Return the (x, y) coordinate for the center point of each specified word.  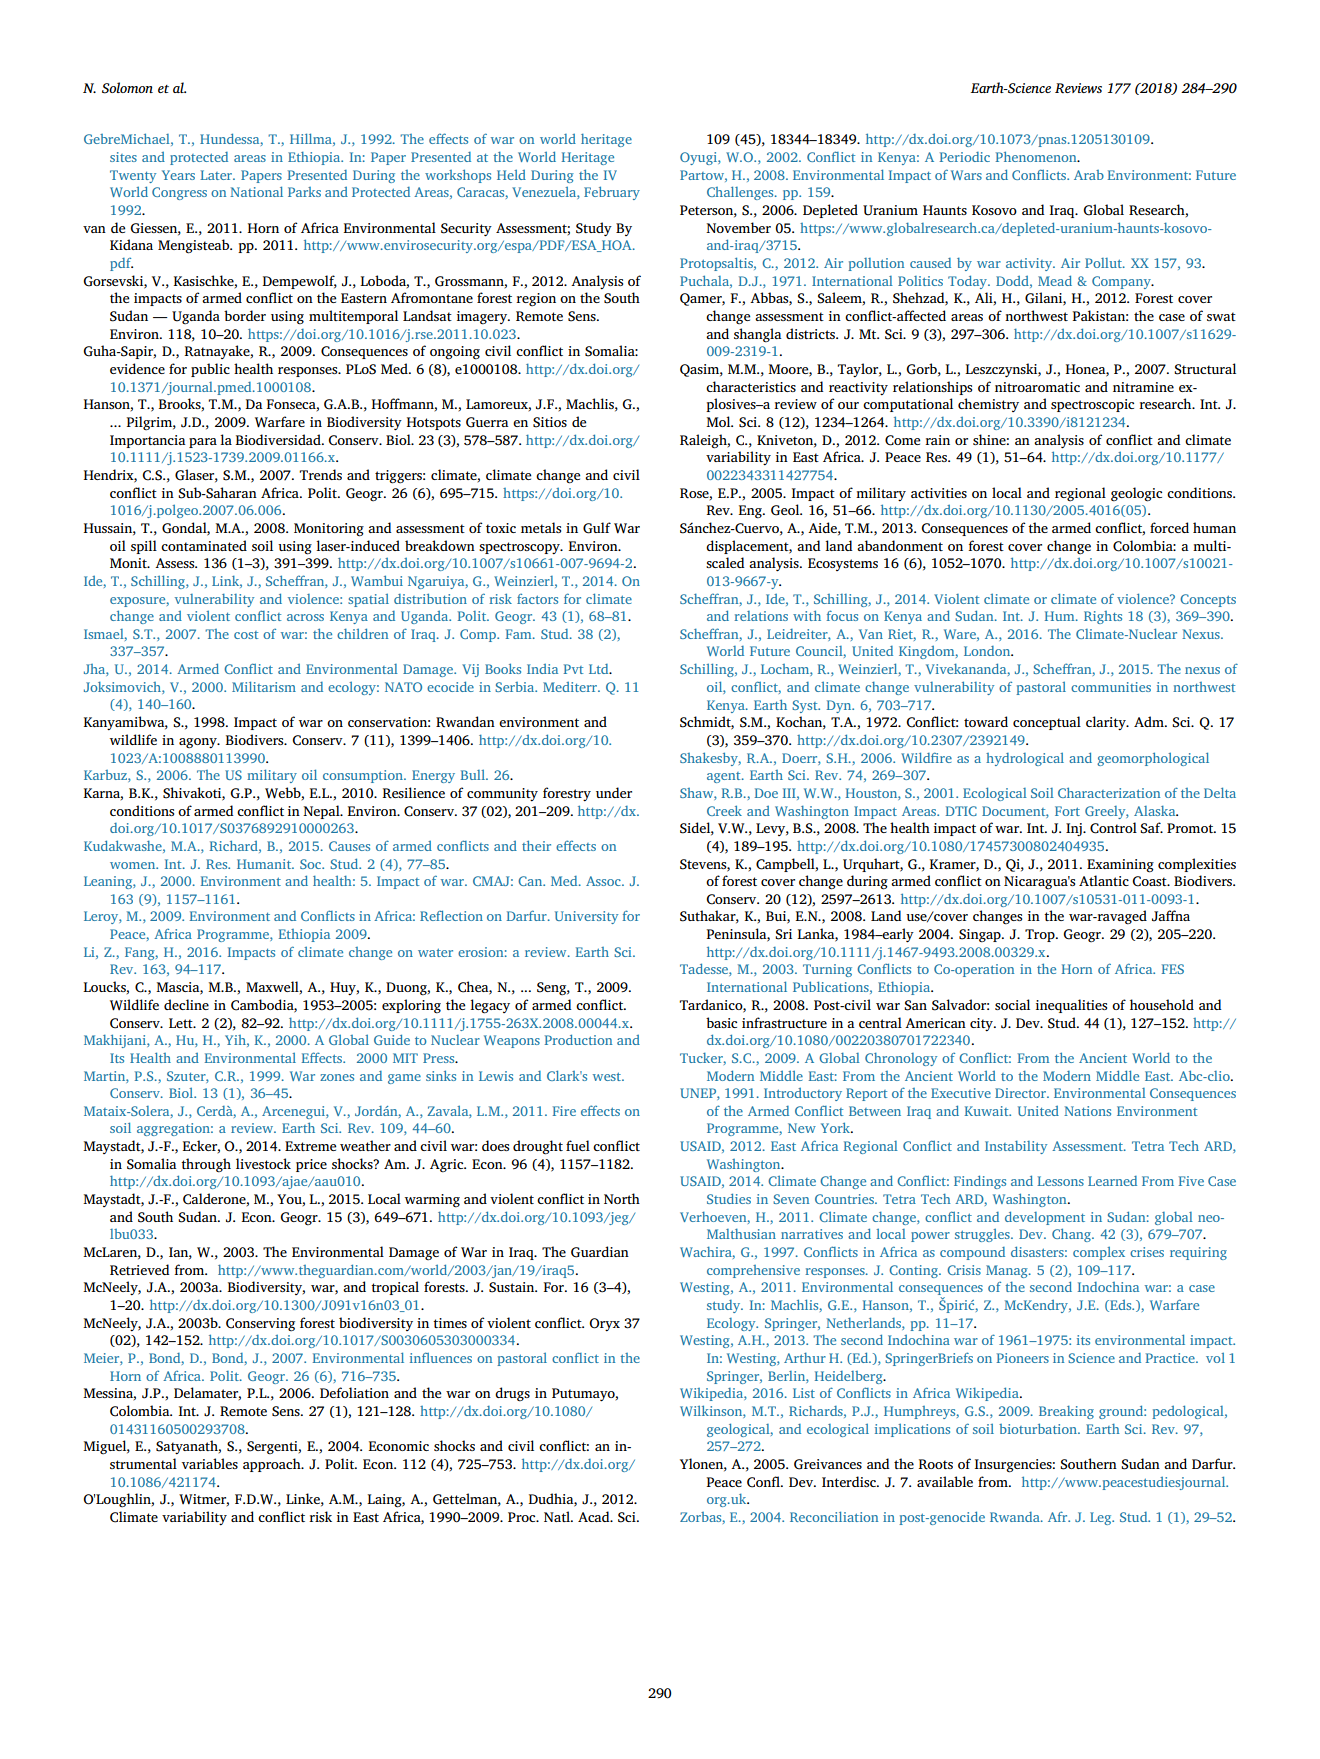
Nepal (322, 812)
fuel (578, 1145)
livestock (263, 1163)
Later (217, 175)
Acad (595, 1516)
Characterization (1109, 792)
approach (273, 1465)
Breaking (1066, 1412)
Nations (1087, 1111)
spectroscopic (1092, 405)
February (612, 193)
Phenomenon (1037, 156)
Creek (724, 810)
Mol (719, 421)
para (203, 443)
